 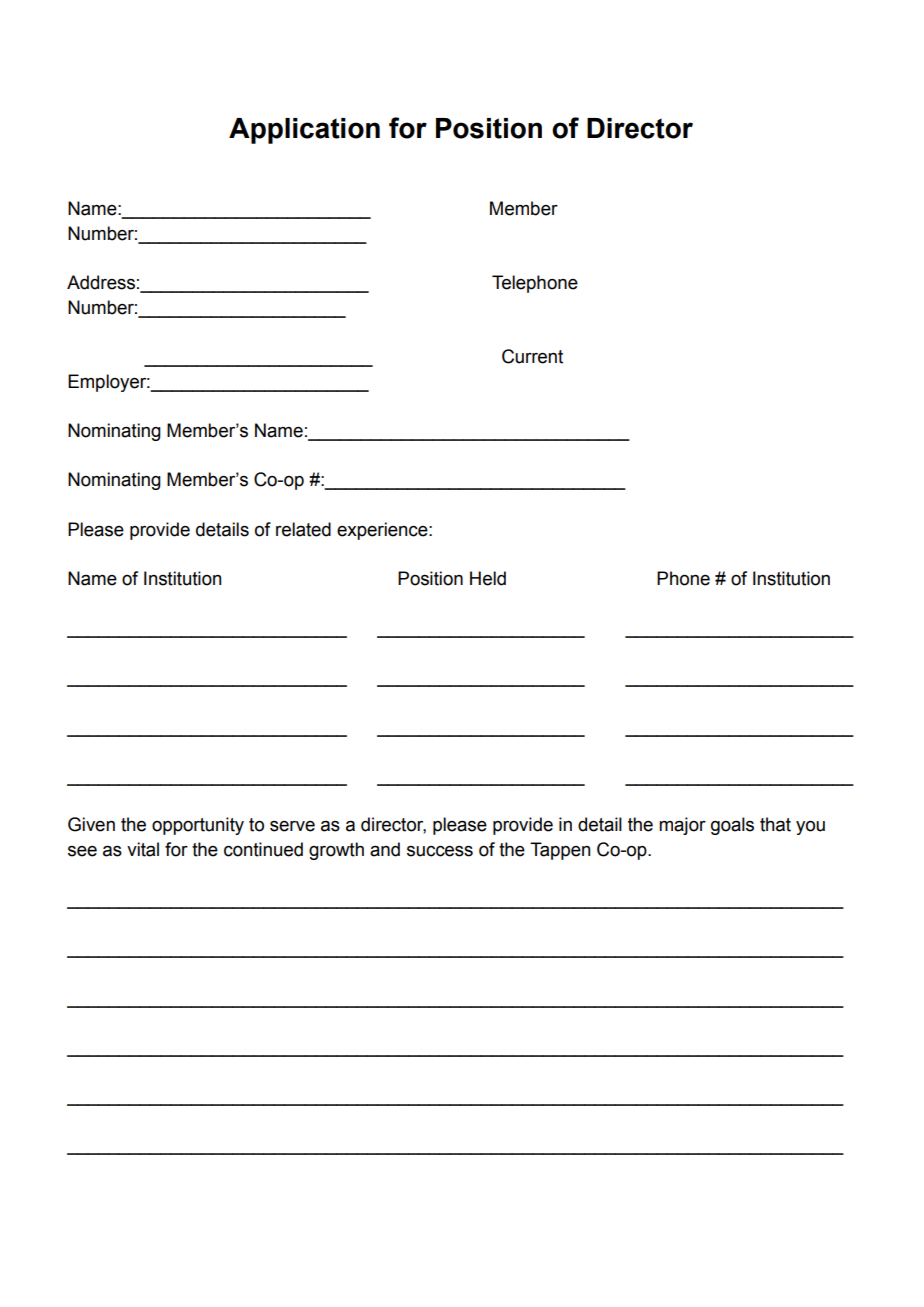 What do you see at coordinates (488, 578) in the screenshot?
I see `Held` at bounding box center [488, 578].
